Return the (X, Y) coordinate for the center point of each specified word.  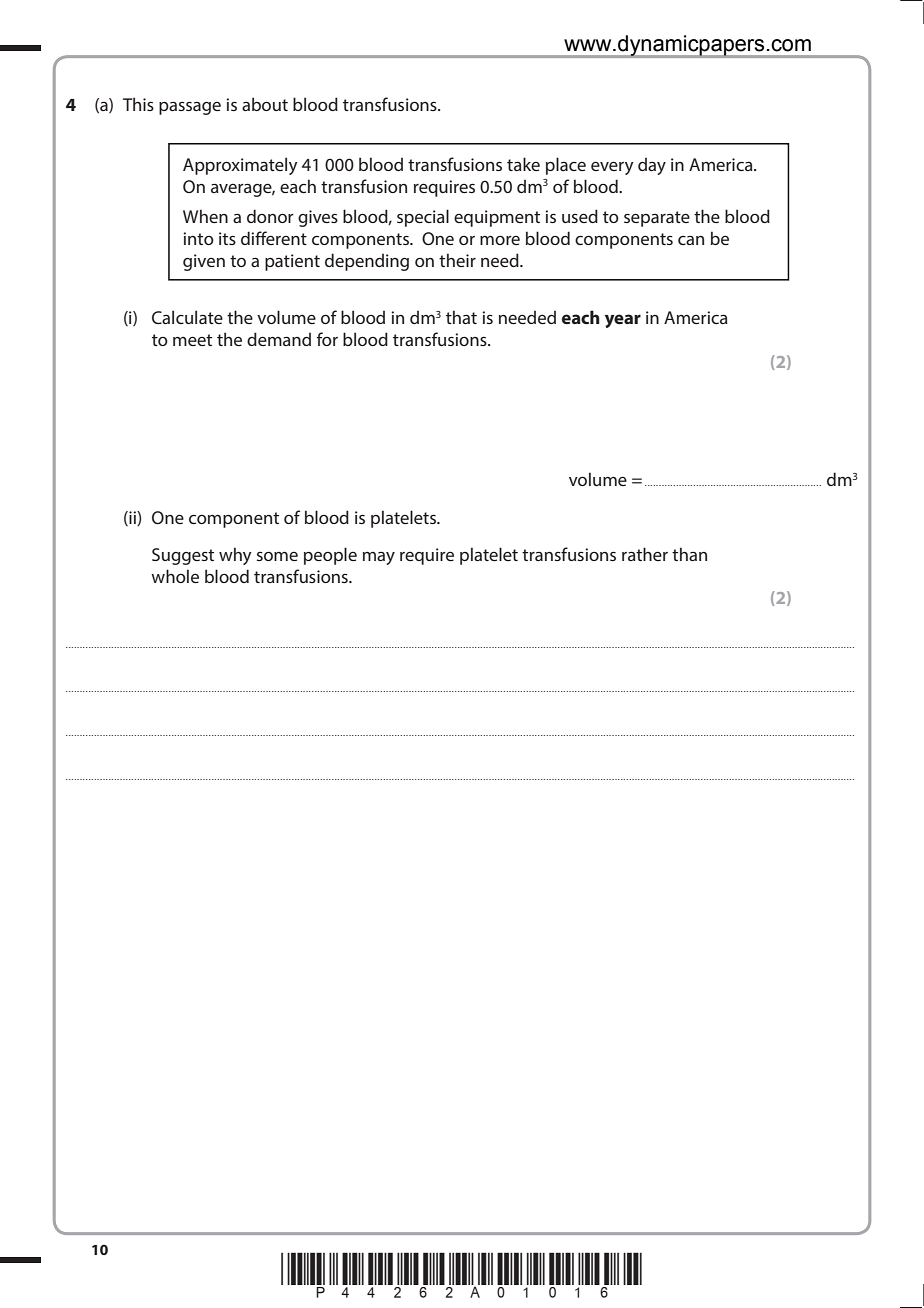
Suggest (183, 556)
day (652, 166)
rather (645, 554)
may (379, 558)
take (523, 164)
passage (190, 108)
